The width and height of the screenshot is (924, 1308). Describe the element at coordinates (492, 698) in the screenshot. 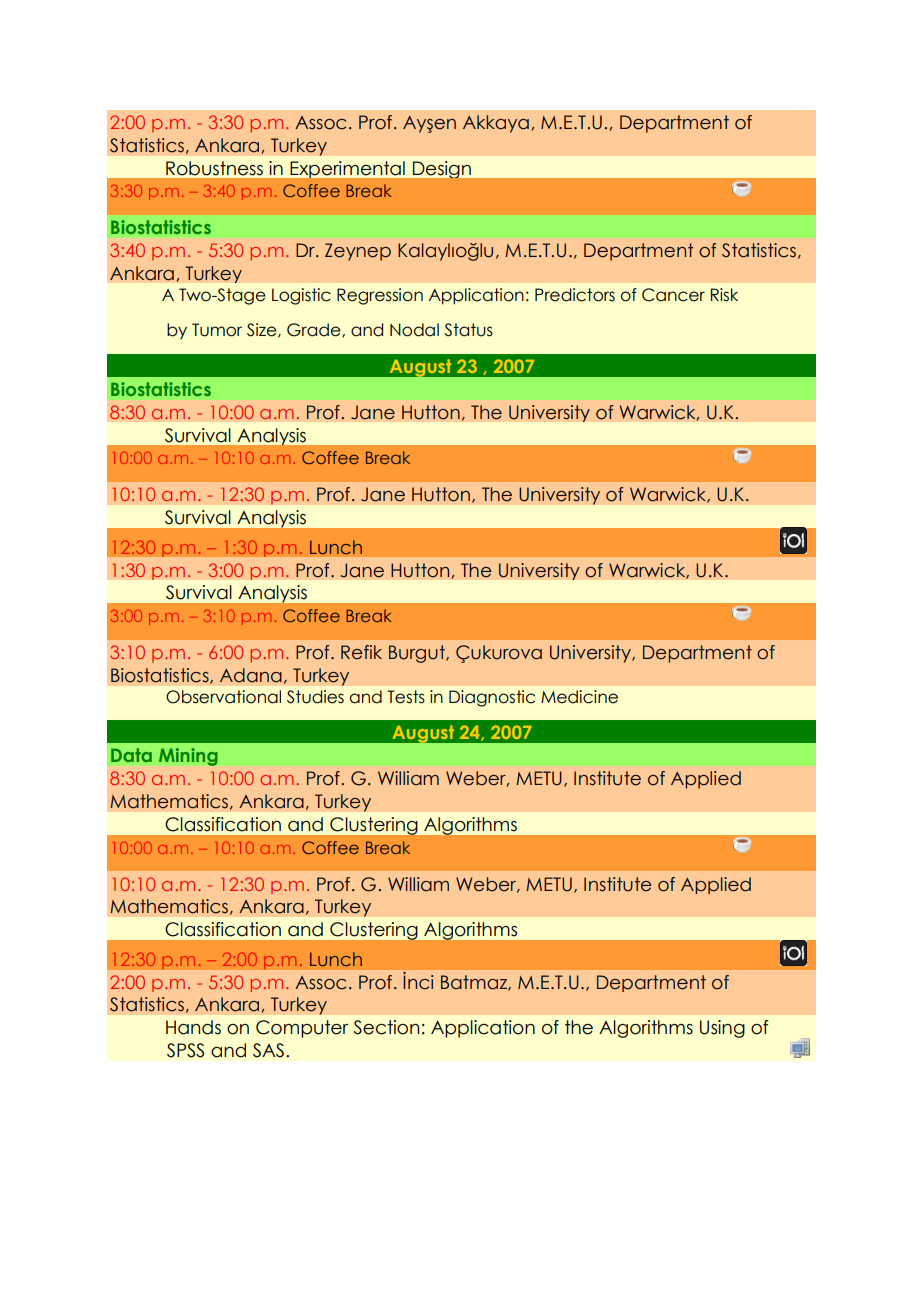

I see `Diagnostic` at that location.
